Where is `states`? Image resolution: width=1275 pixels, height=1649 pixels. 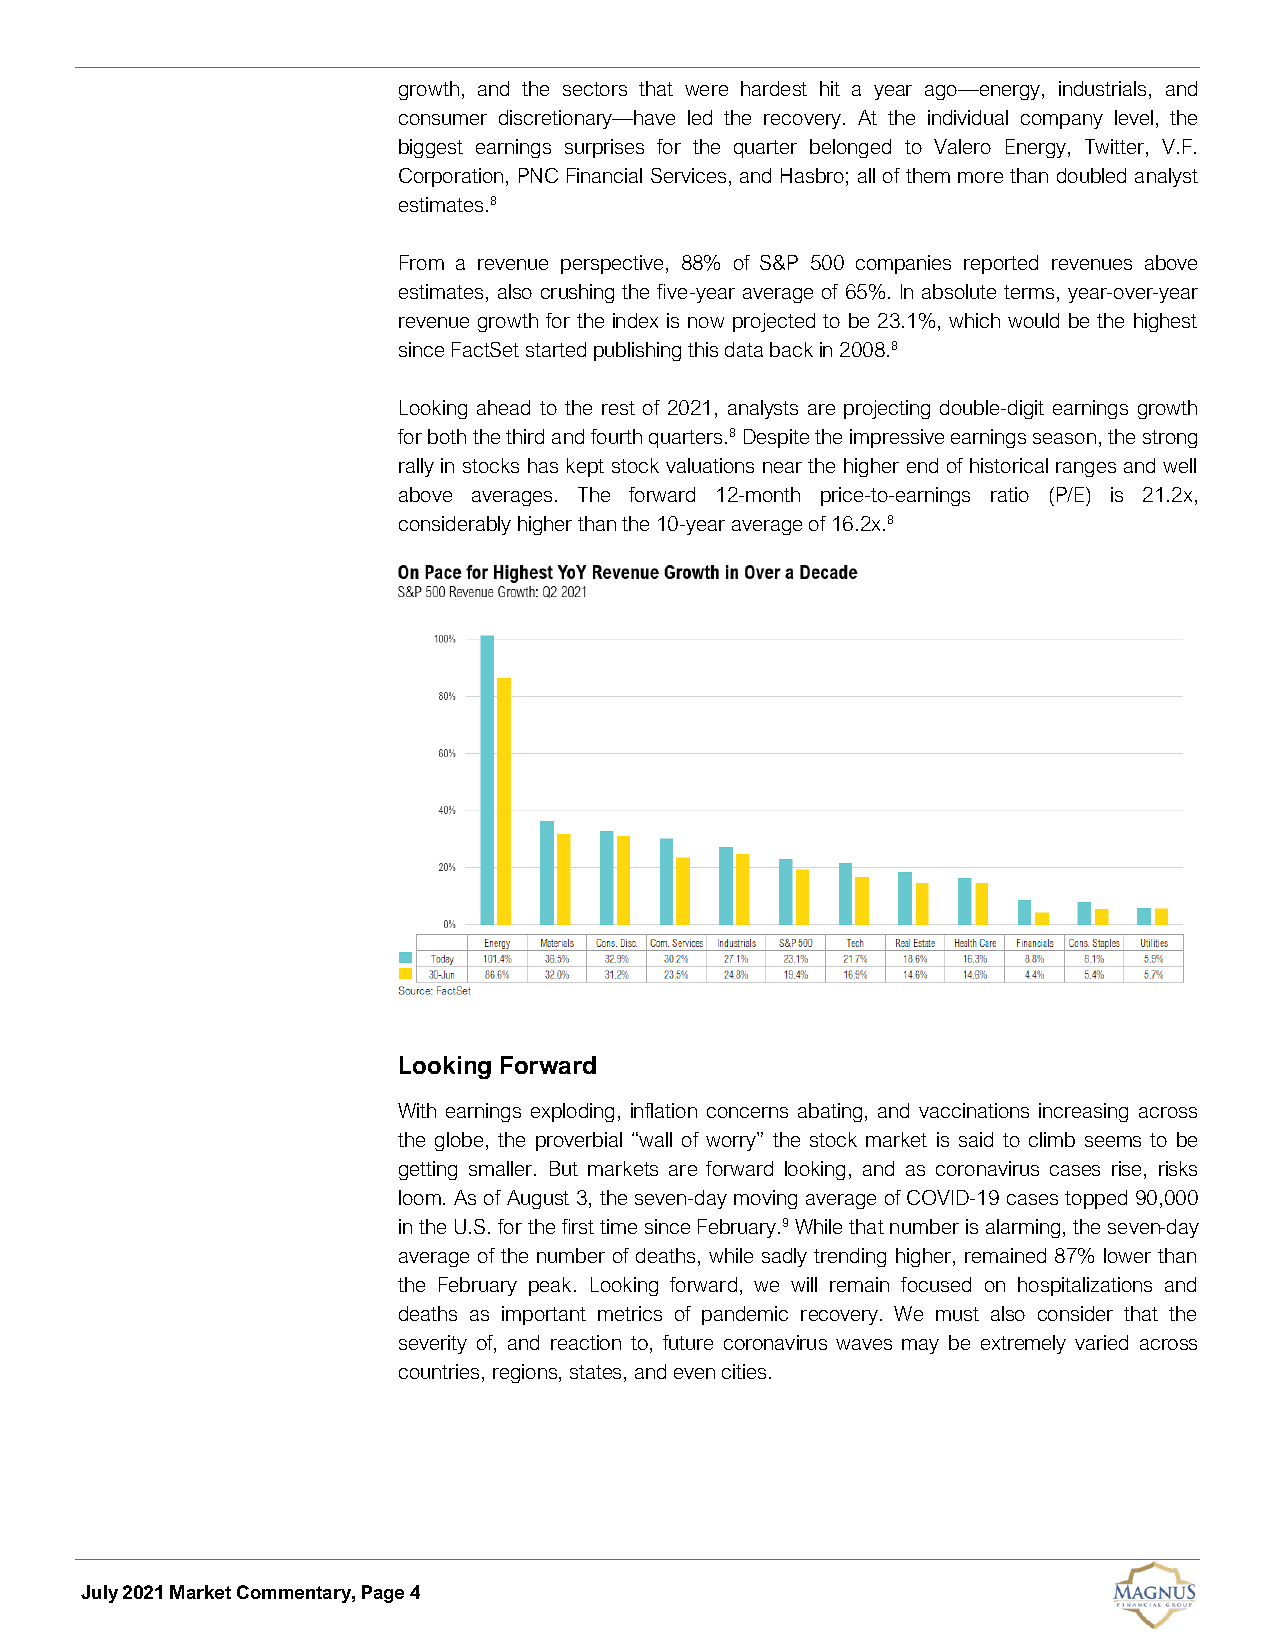 states is located at coordinates (595, 1372).
